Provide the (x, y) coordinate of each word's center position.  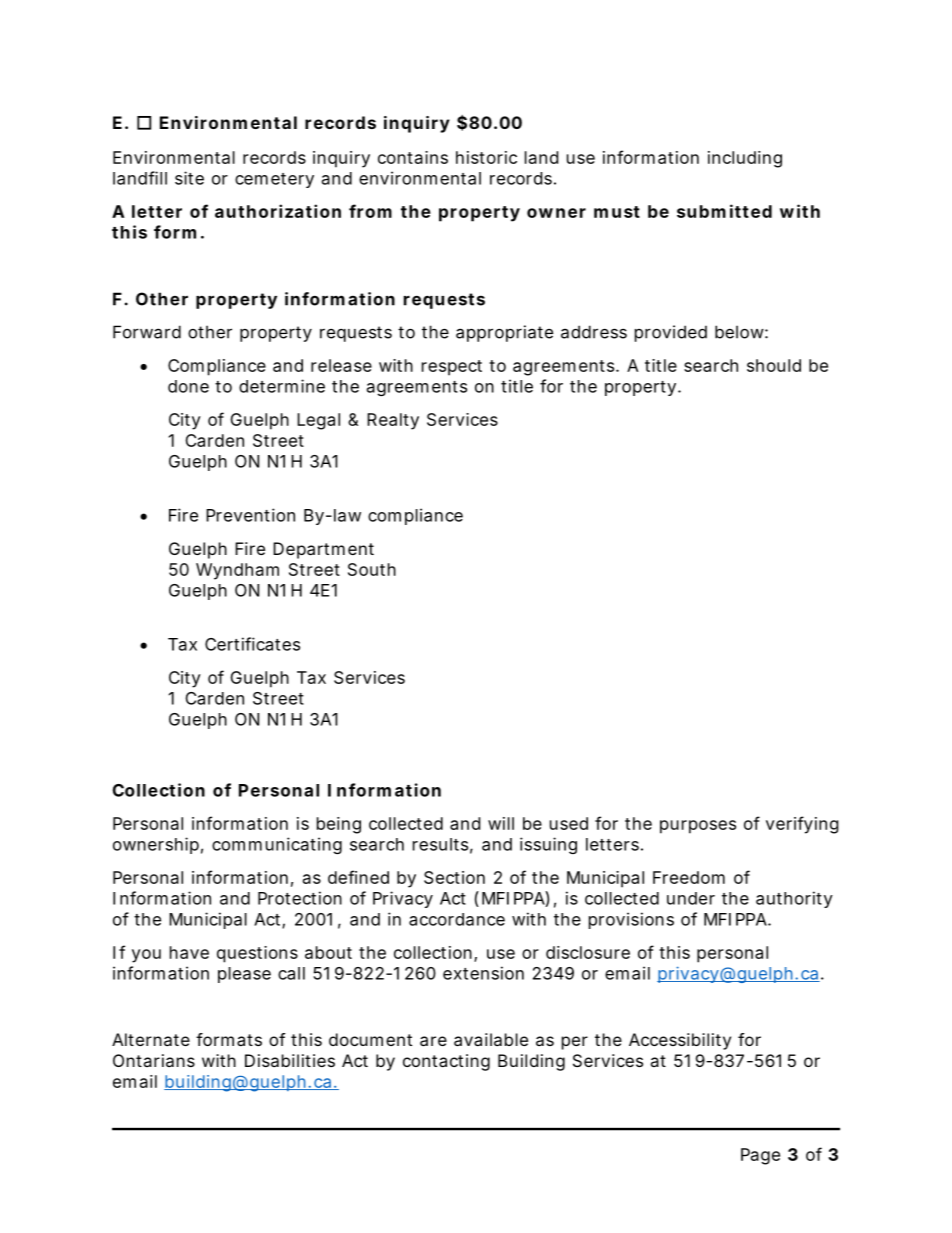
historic (486, 157)
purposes (698, 827)
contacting (446, 1062)
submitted (724, 211)
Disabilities (290, 1060)
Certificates (252, 644)
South (372, 569)
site (189, 178)
